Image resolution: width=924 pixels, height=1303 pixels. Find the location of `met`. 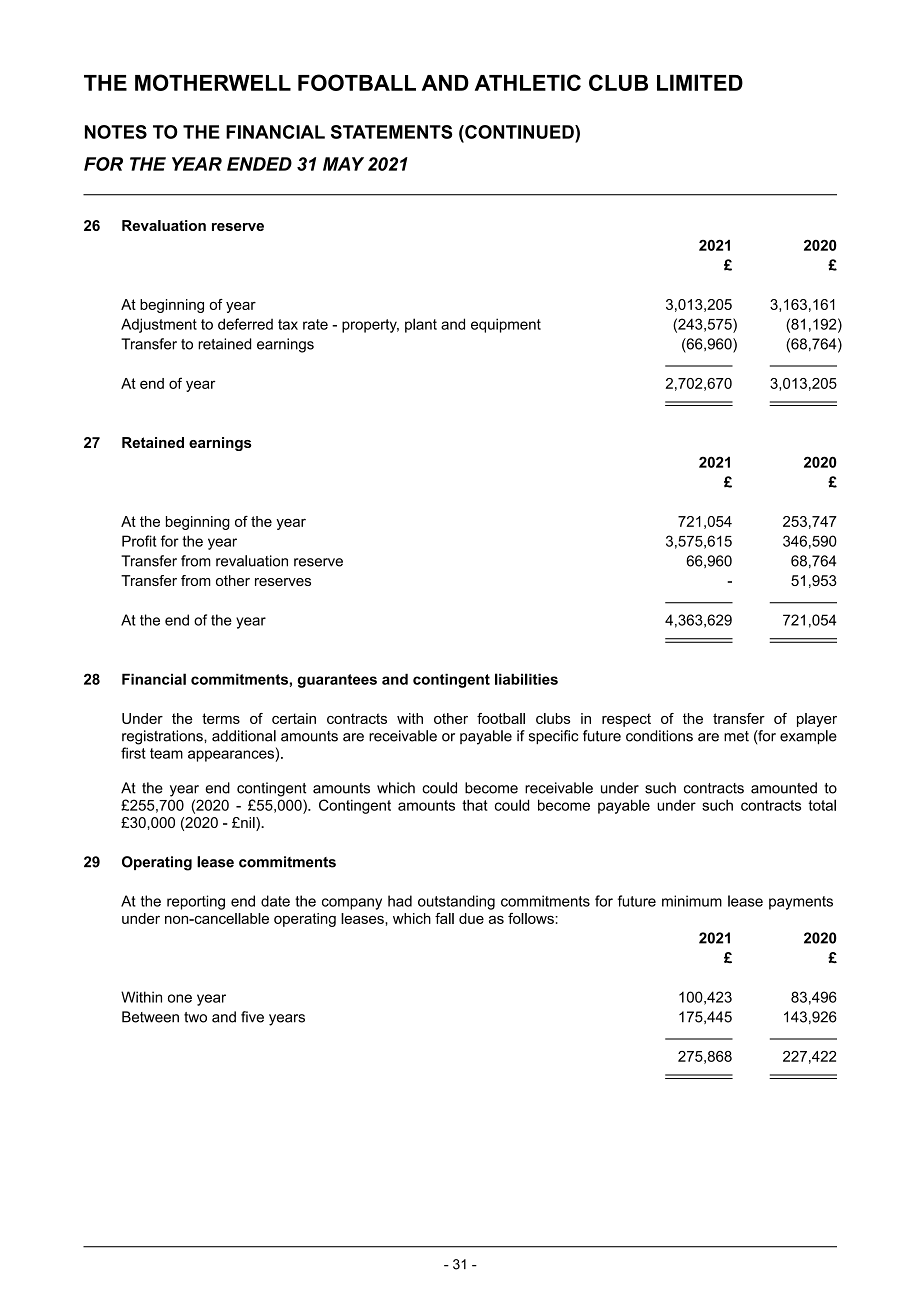

met is located at coordinates (736, 736).
